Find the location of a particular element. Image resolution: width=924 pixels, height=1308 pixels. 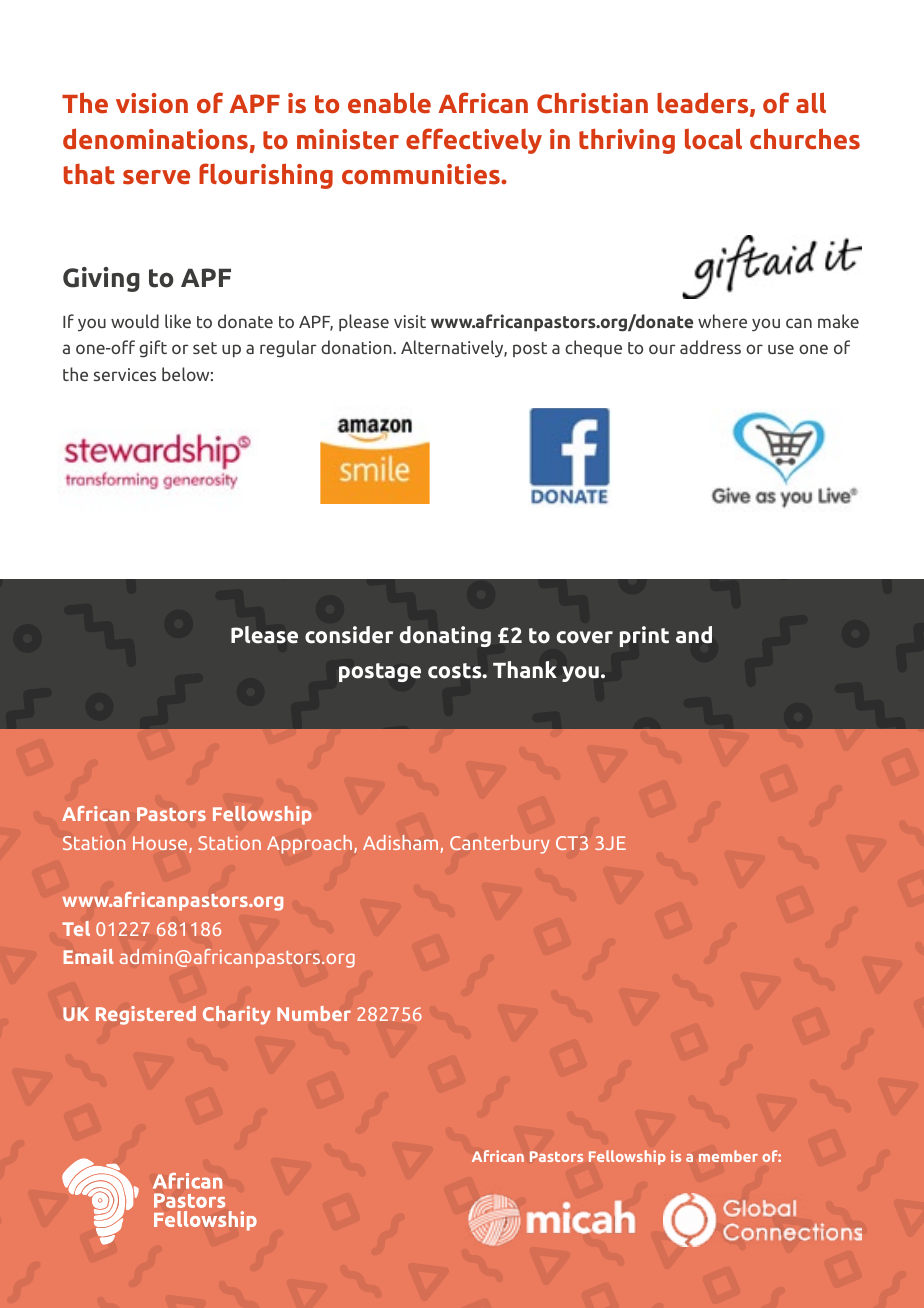

donating is located at coordinates (445, 636).
